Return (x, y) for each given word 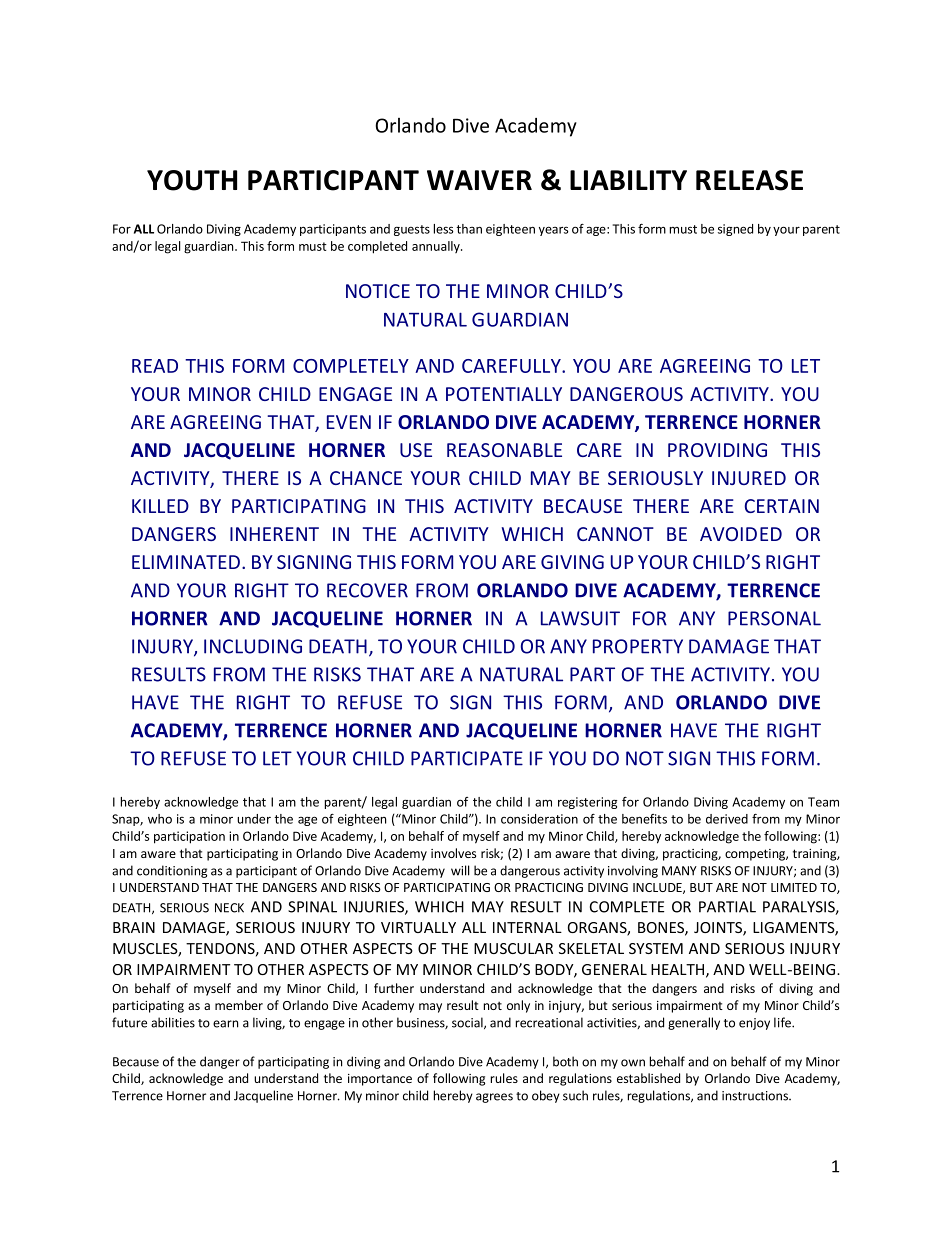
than (469, 229)
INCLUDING (253, 646)
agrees (494, 1098)
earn (225, 1024)
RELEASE (749, 180)
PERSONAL (774, 618)
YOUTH (192, 180)
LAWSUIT (580, 618)
